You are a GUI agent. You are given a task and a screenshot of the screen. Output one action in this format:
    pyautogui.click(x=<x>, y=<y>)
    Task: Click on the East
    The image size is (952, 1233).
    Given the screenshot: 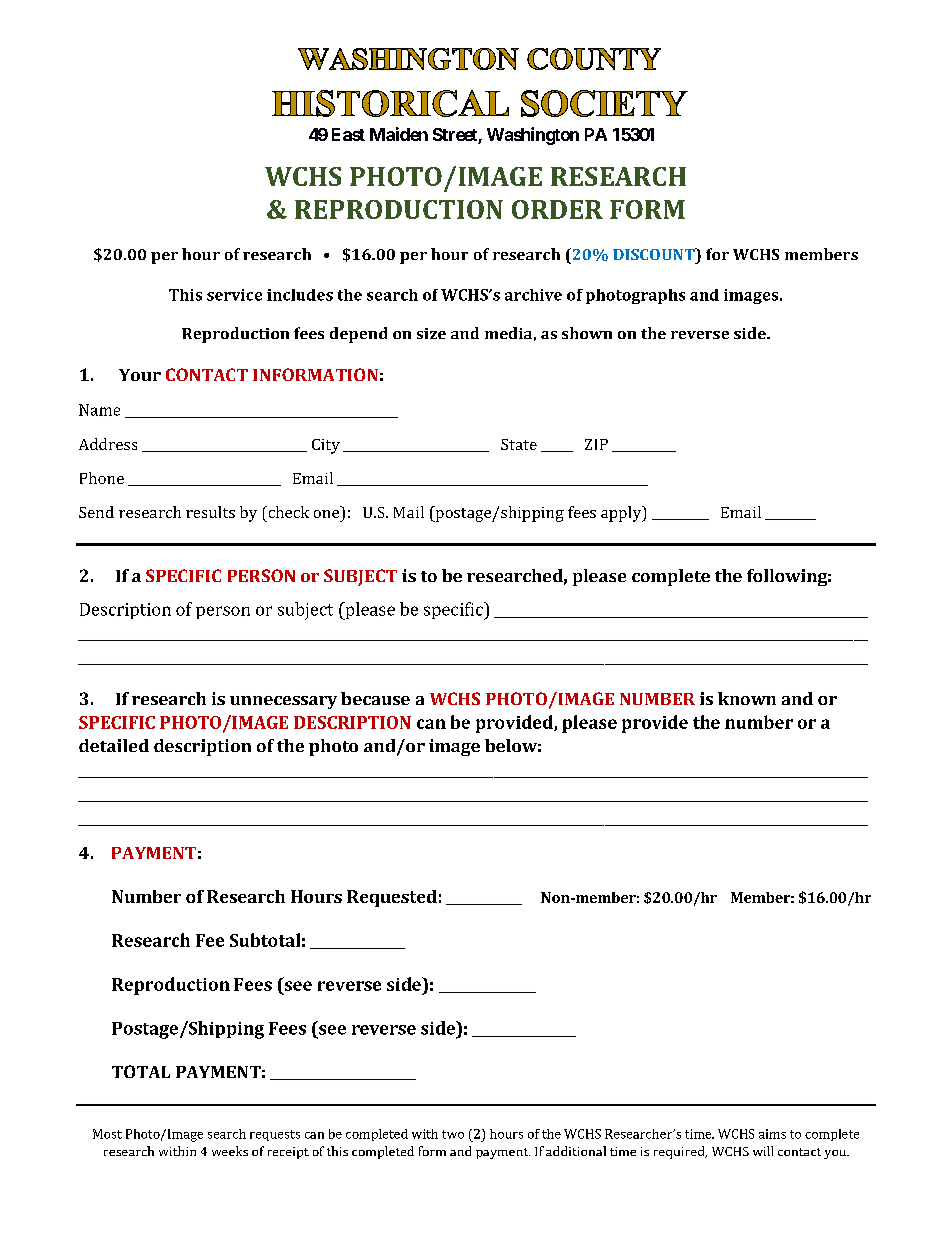 What is the action you would take?
    pyautogui.click(x=348, y=134)
